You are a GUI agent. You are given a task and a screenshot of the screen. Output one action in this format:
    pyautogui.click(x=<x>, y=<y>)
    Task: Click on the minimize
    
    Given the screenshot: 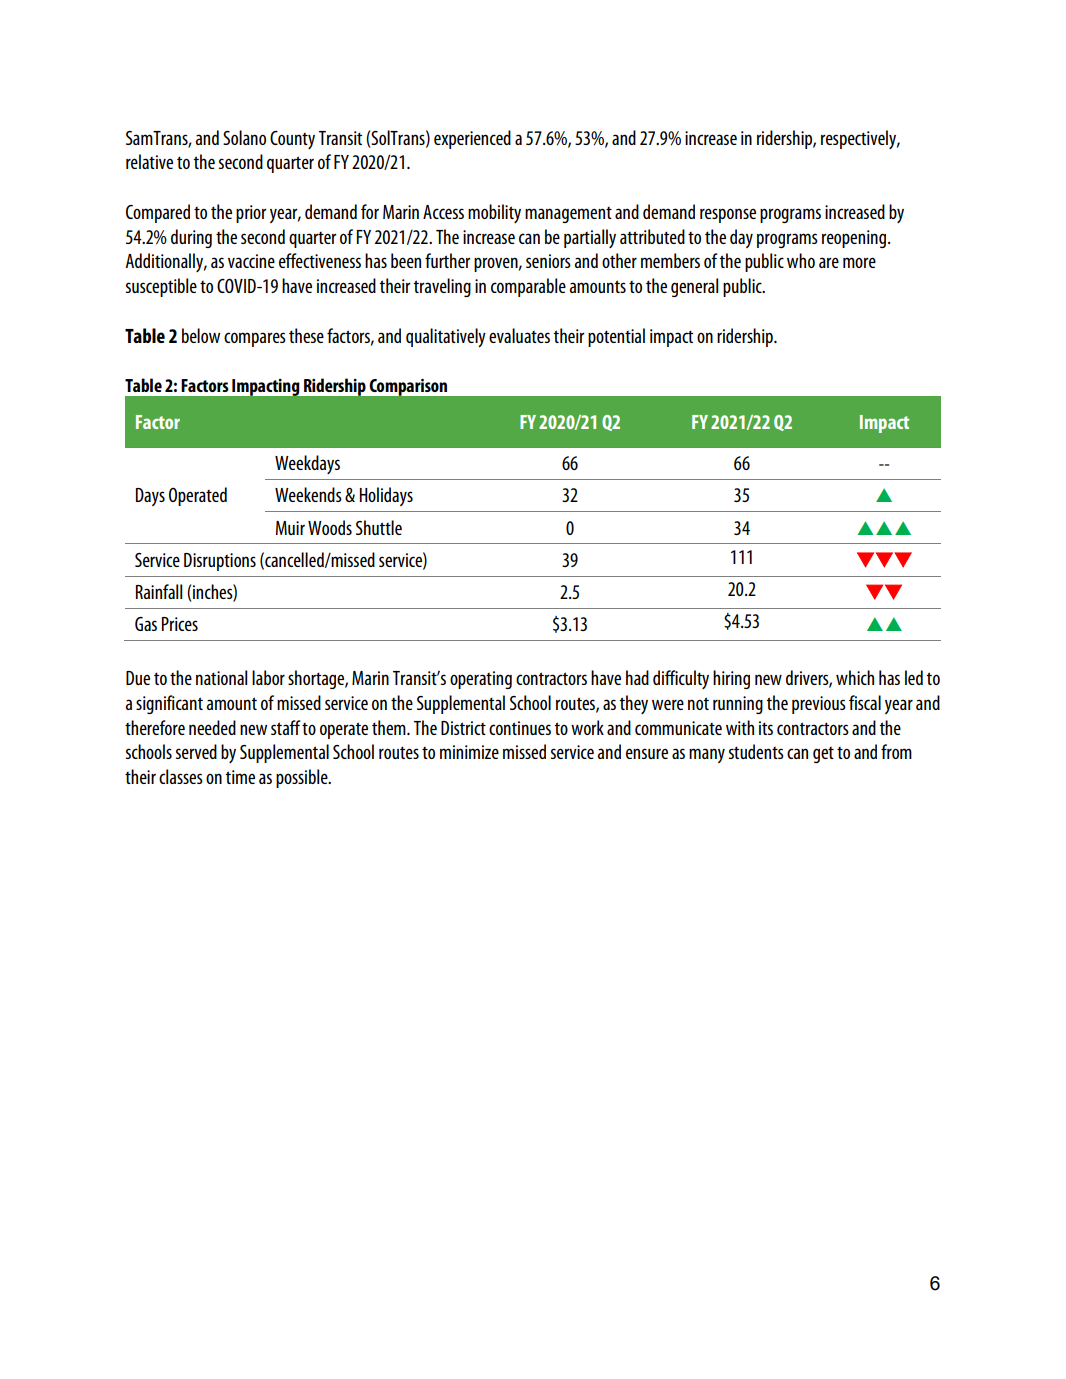 What is the action you would take?
    pyautogui.click(x=469, y=752)
